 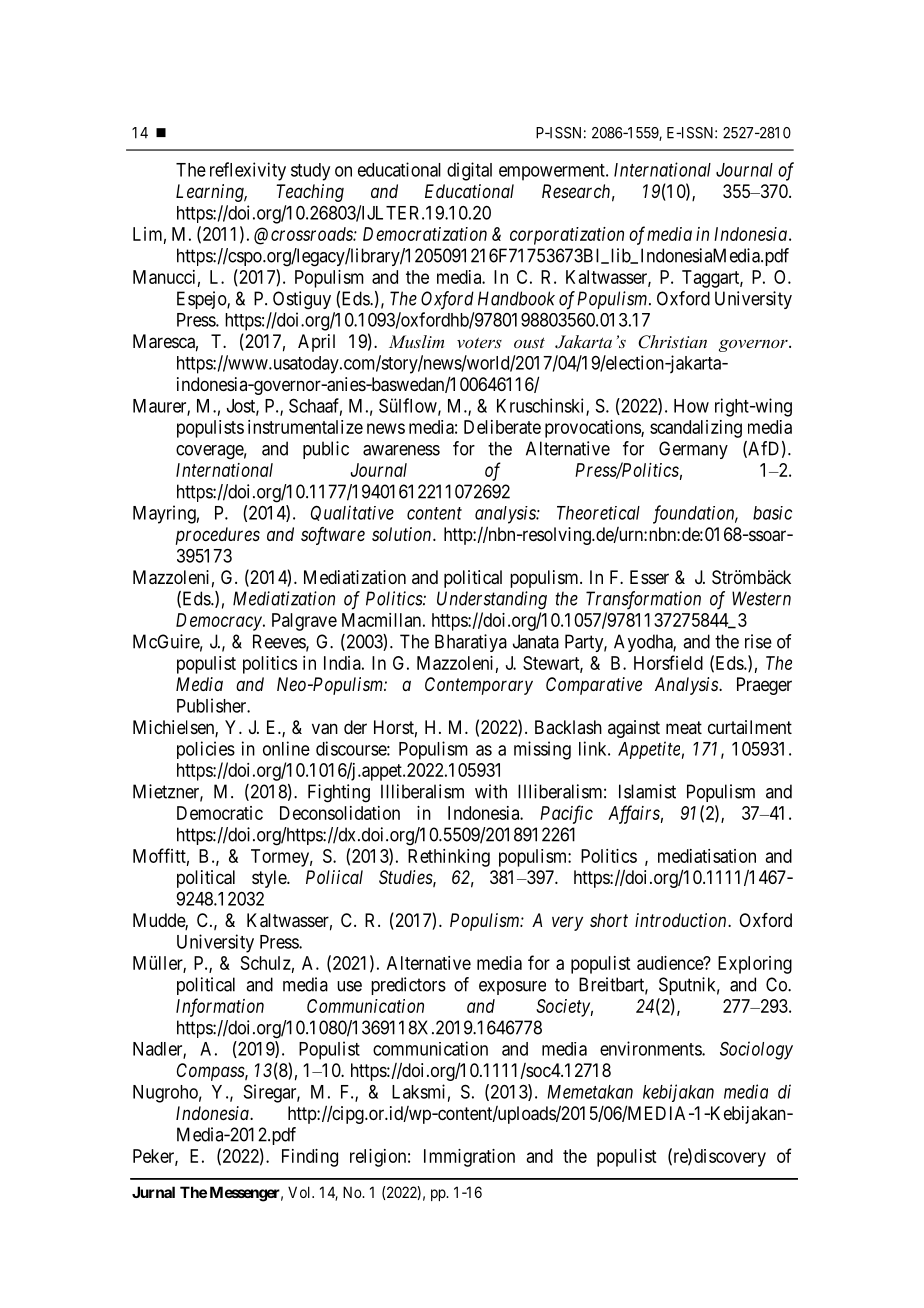 What do you see at coordinates (270, 879) in the screenshot?
I see `style` at bounding box center [270, 879].
